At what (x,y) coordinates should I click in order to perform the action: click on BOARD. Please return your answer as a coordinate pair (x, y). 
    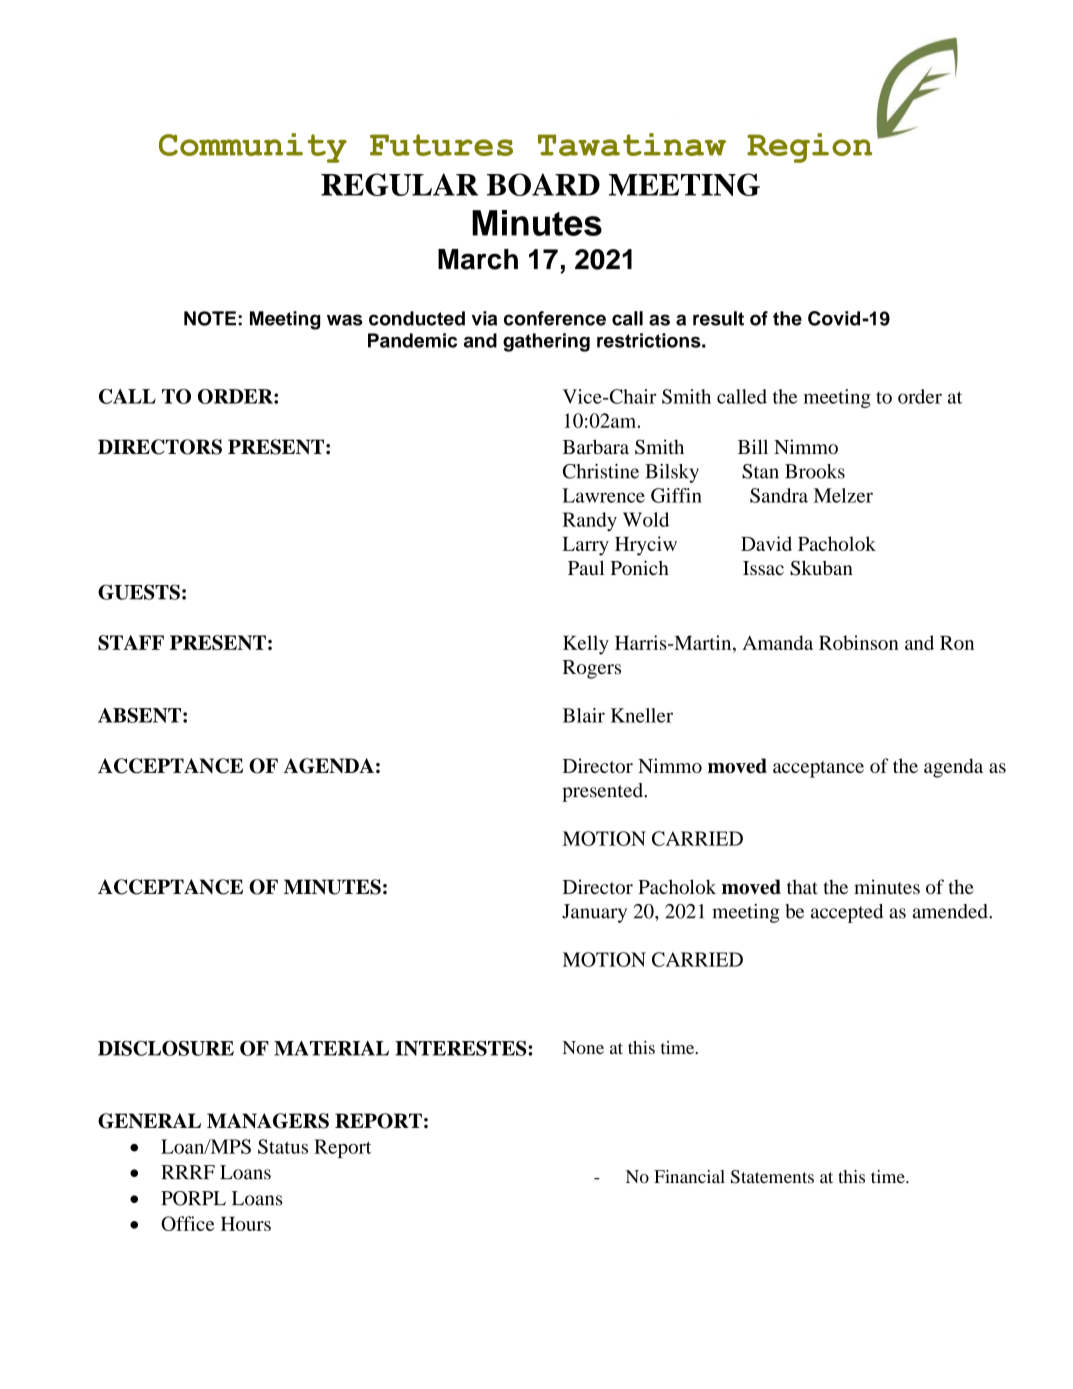
    Looking at the image, I should click on (543, 184).
